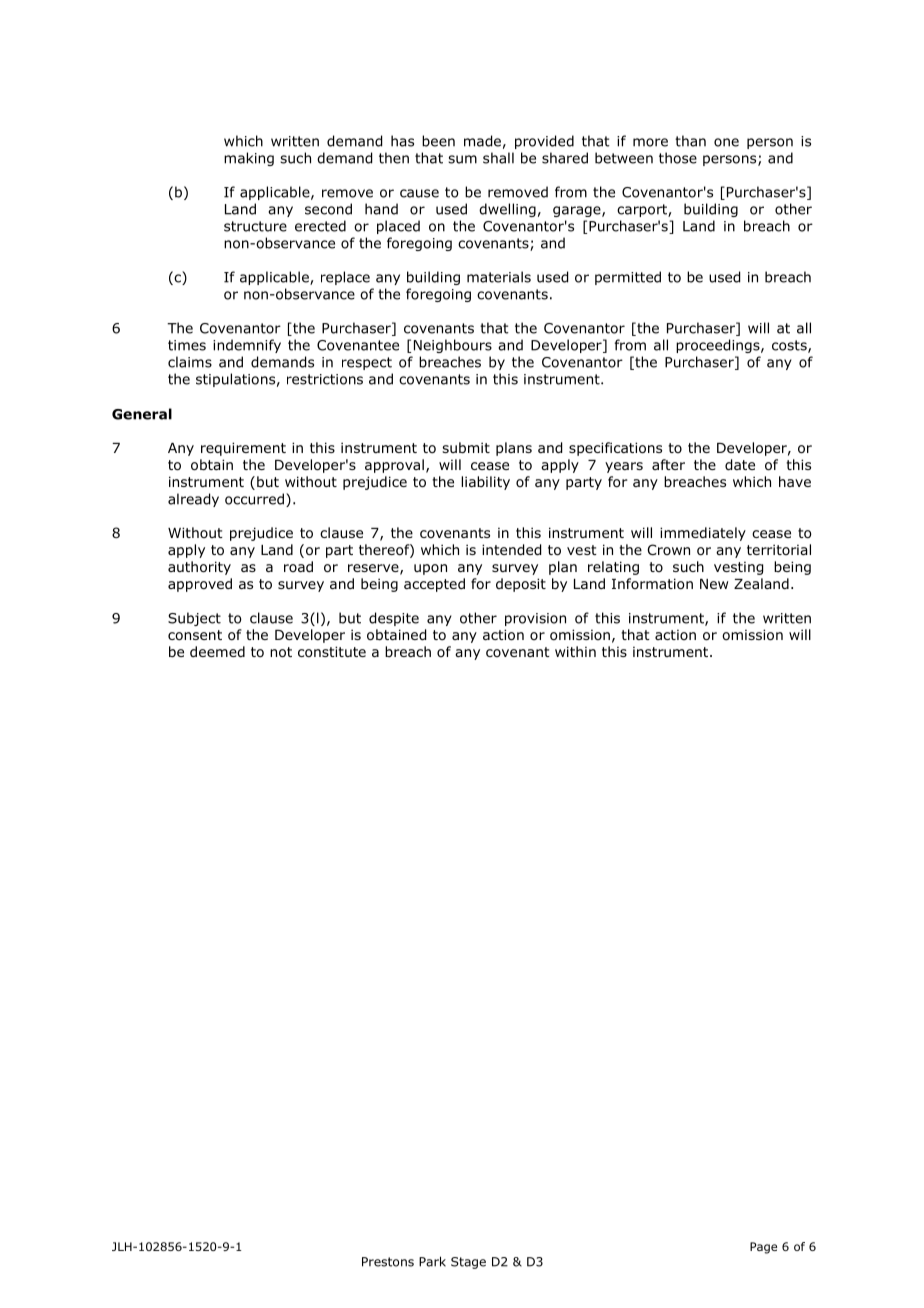 Image resolution: width=924 pixels, height=1308 pixels. I want to click on provision, so click(535, 619).
